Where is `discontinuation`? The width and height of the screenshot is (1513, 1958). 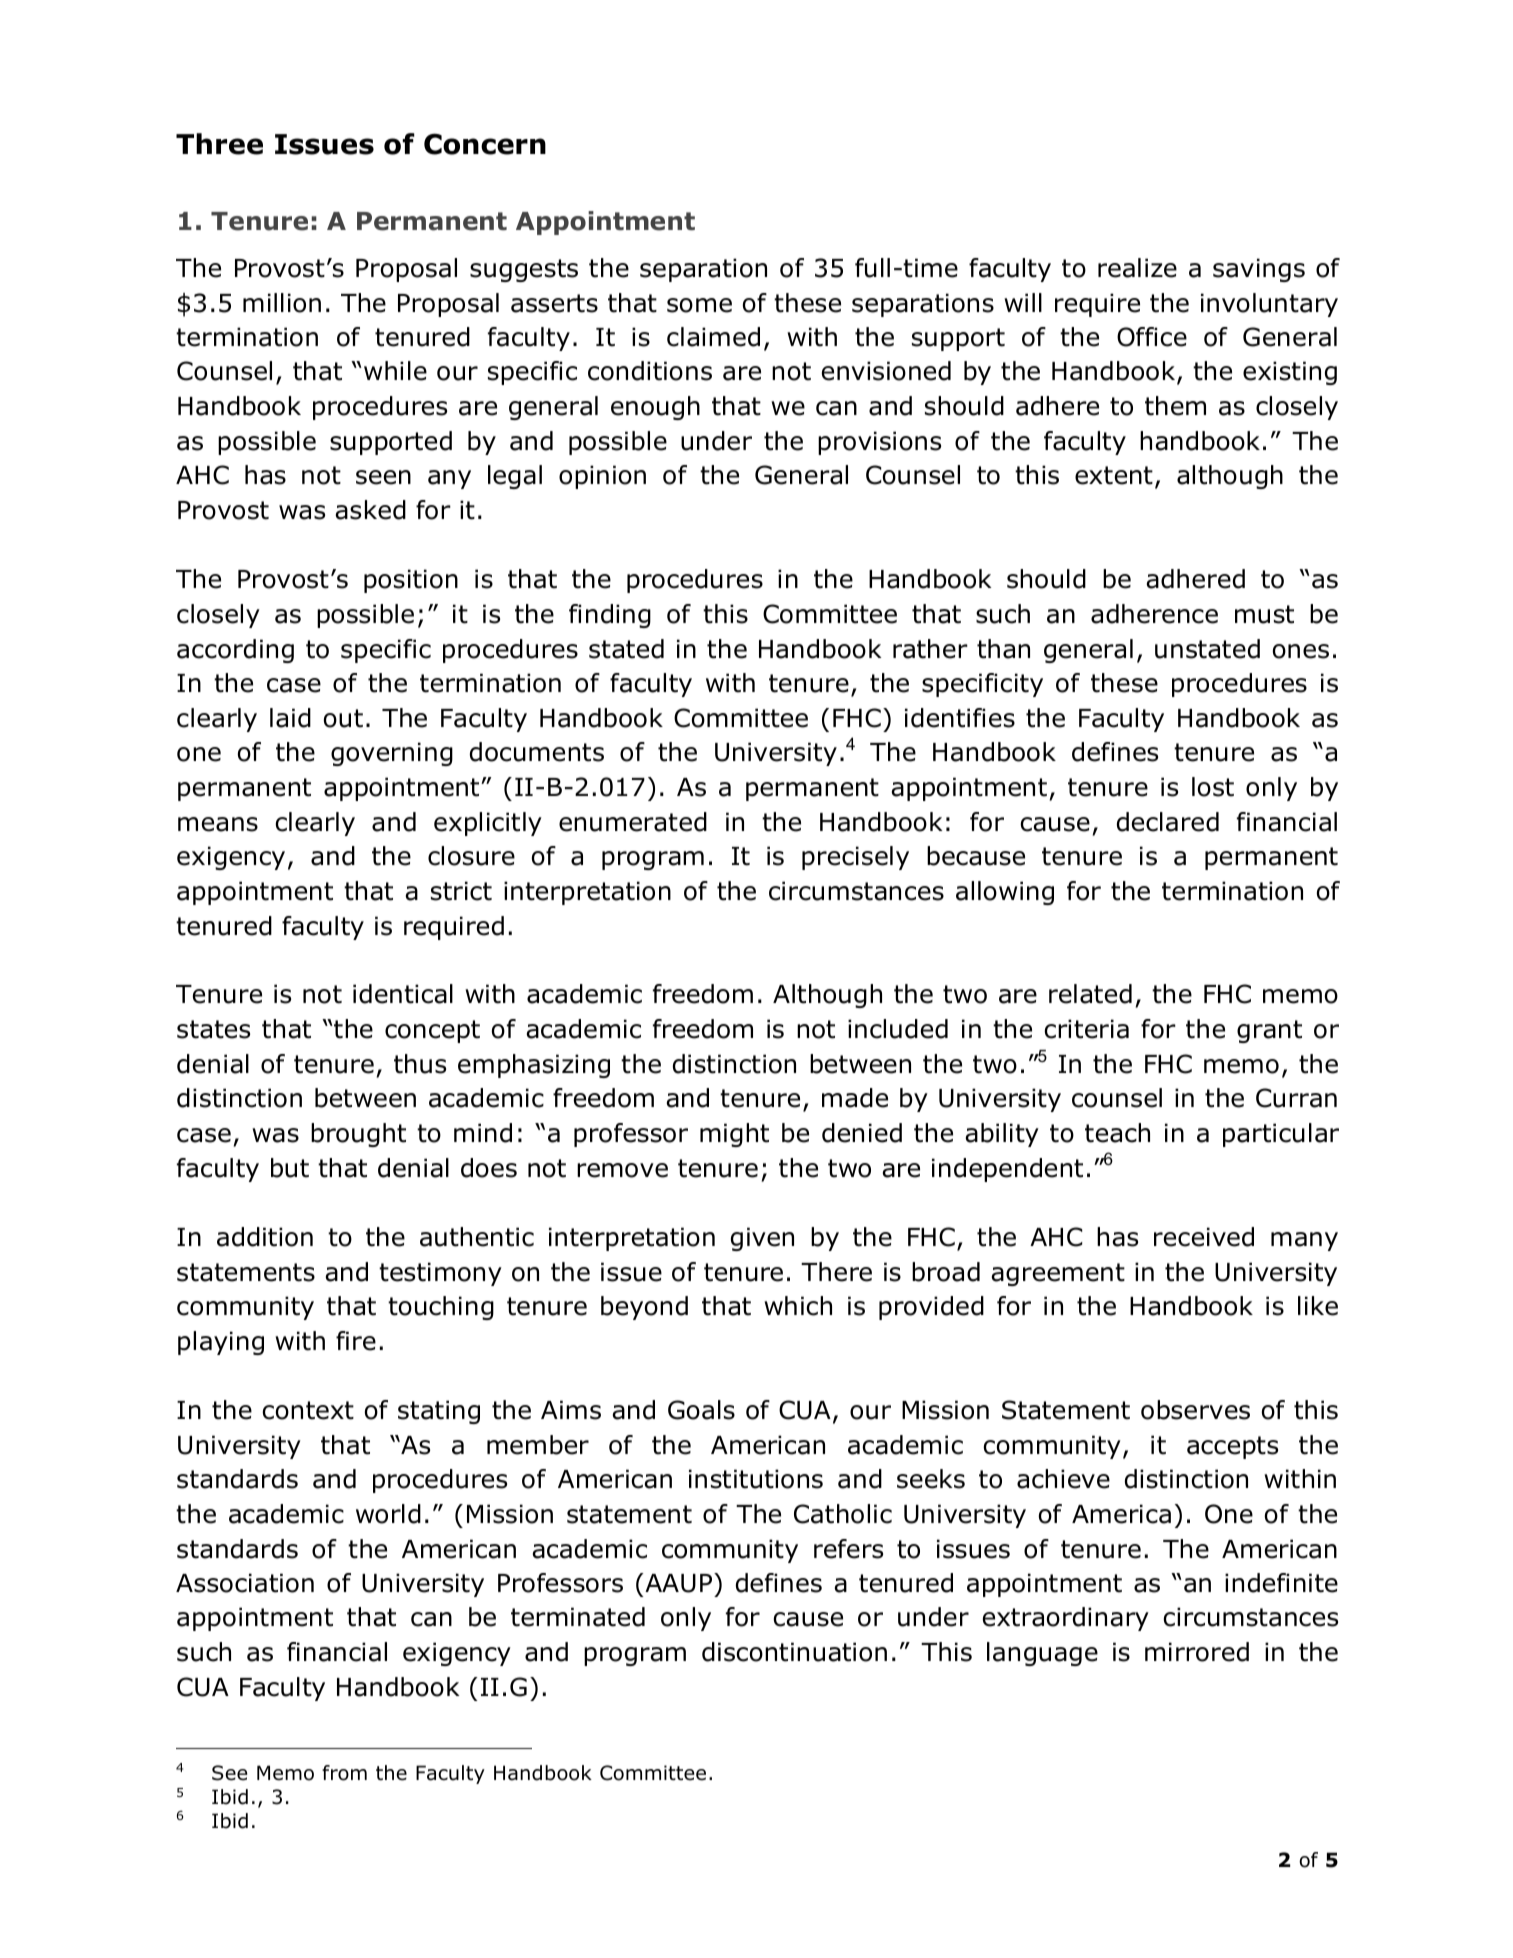 discontinuation is located at coordinates (794, 1652).
